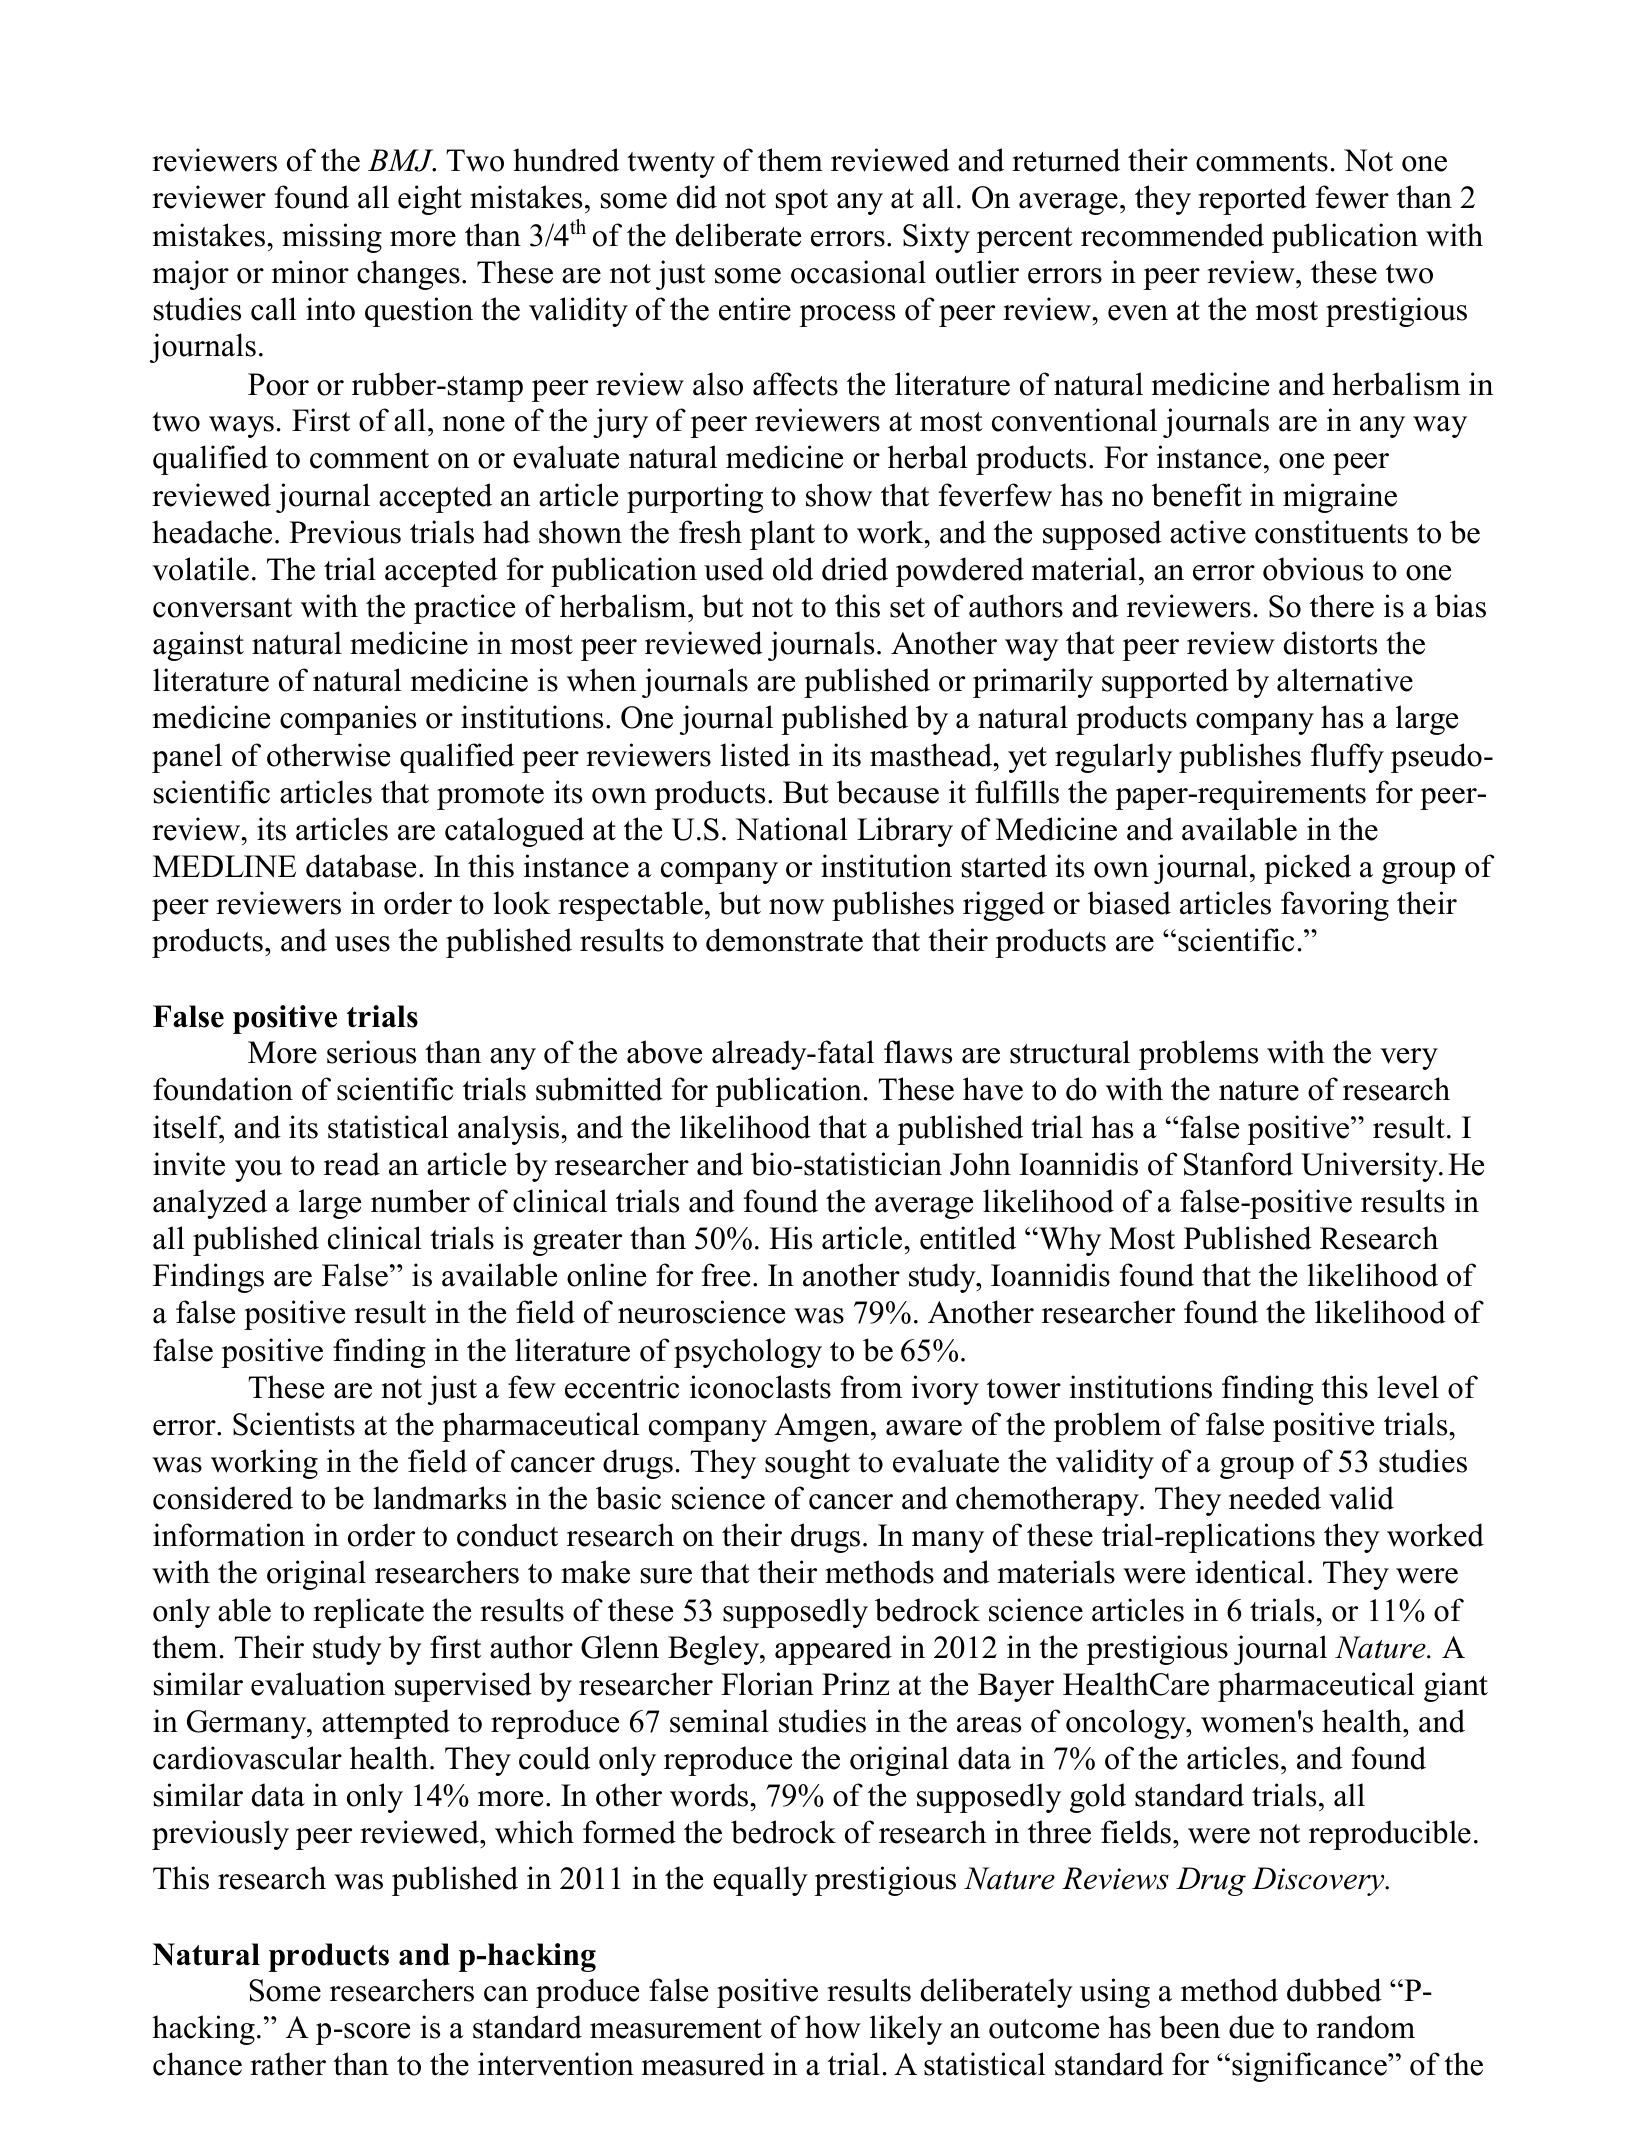 This screenshot has width=1648, height=2132. Describe the element at coordinates (332, 238) in the screenshot. I see `missing` at that location.
